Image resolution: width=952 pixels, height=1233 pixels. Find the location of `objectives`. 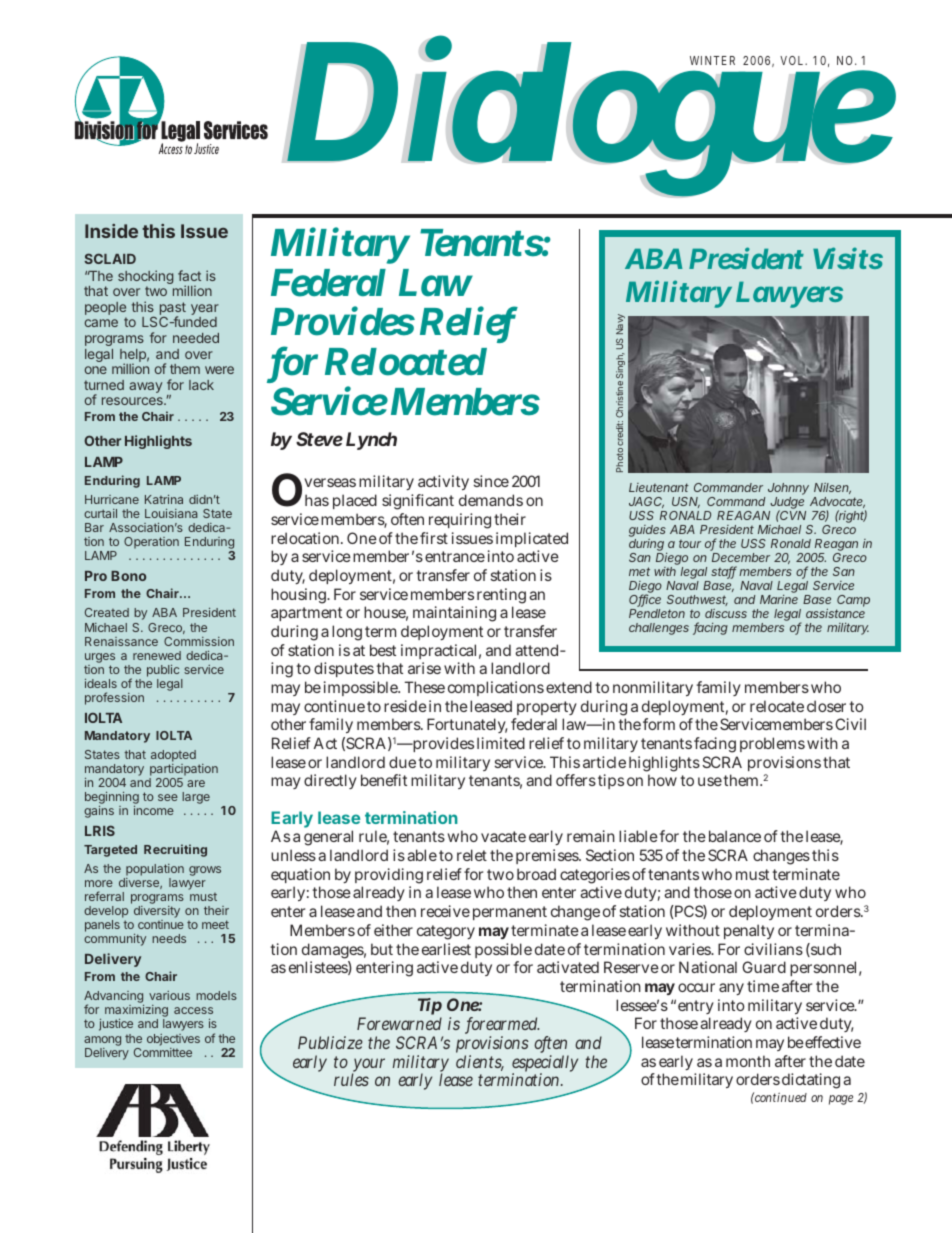

objectives is located at coordinates (173, 1040).
